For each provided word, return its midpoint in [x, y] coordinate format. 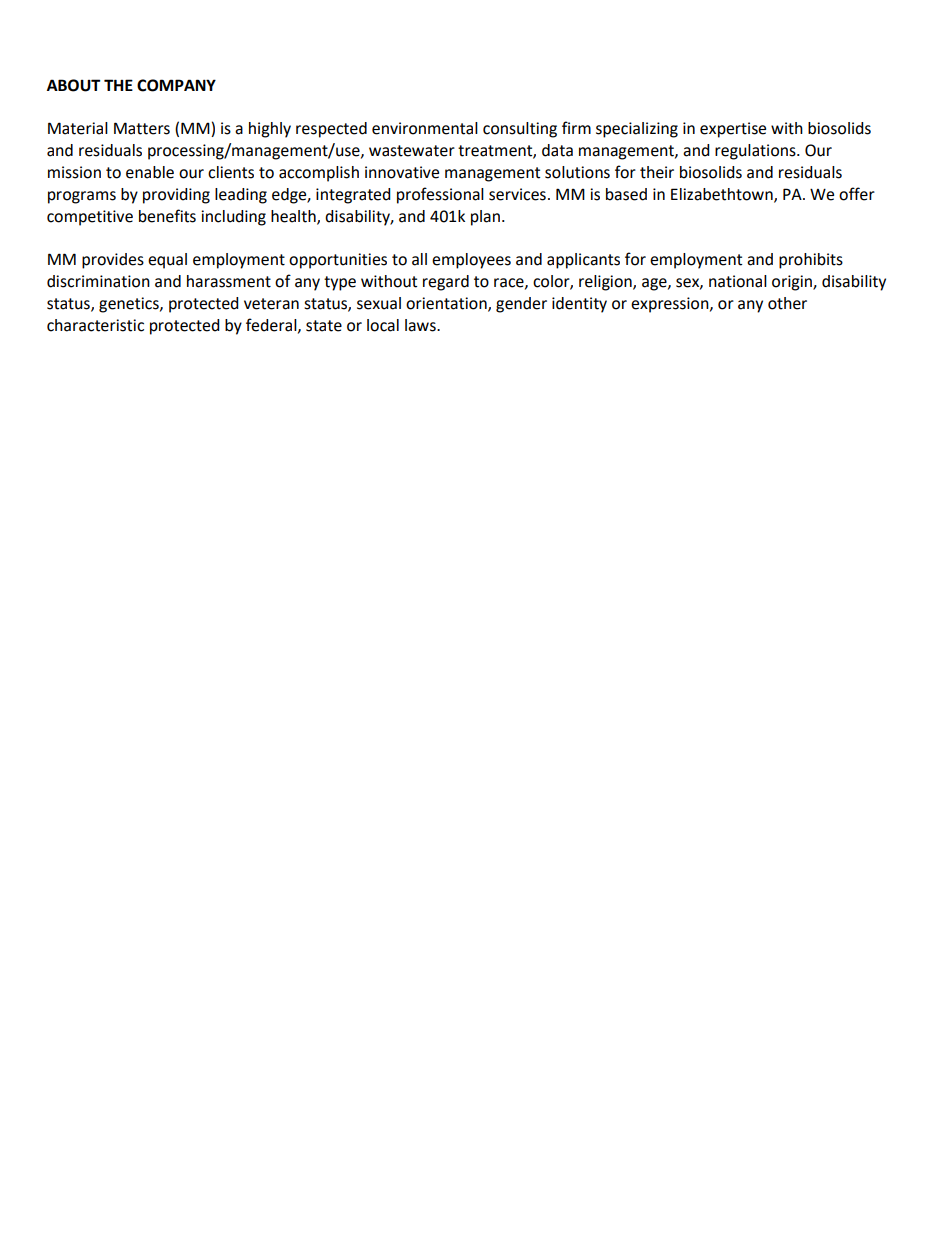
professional [440, 195]
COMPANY [176, 85]
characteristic [95, 325]
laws [421, 325]
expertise [733, 130]
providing [176, 196]
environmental [425, 128]
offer [857, 194]
